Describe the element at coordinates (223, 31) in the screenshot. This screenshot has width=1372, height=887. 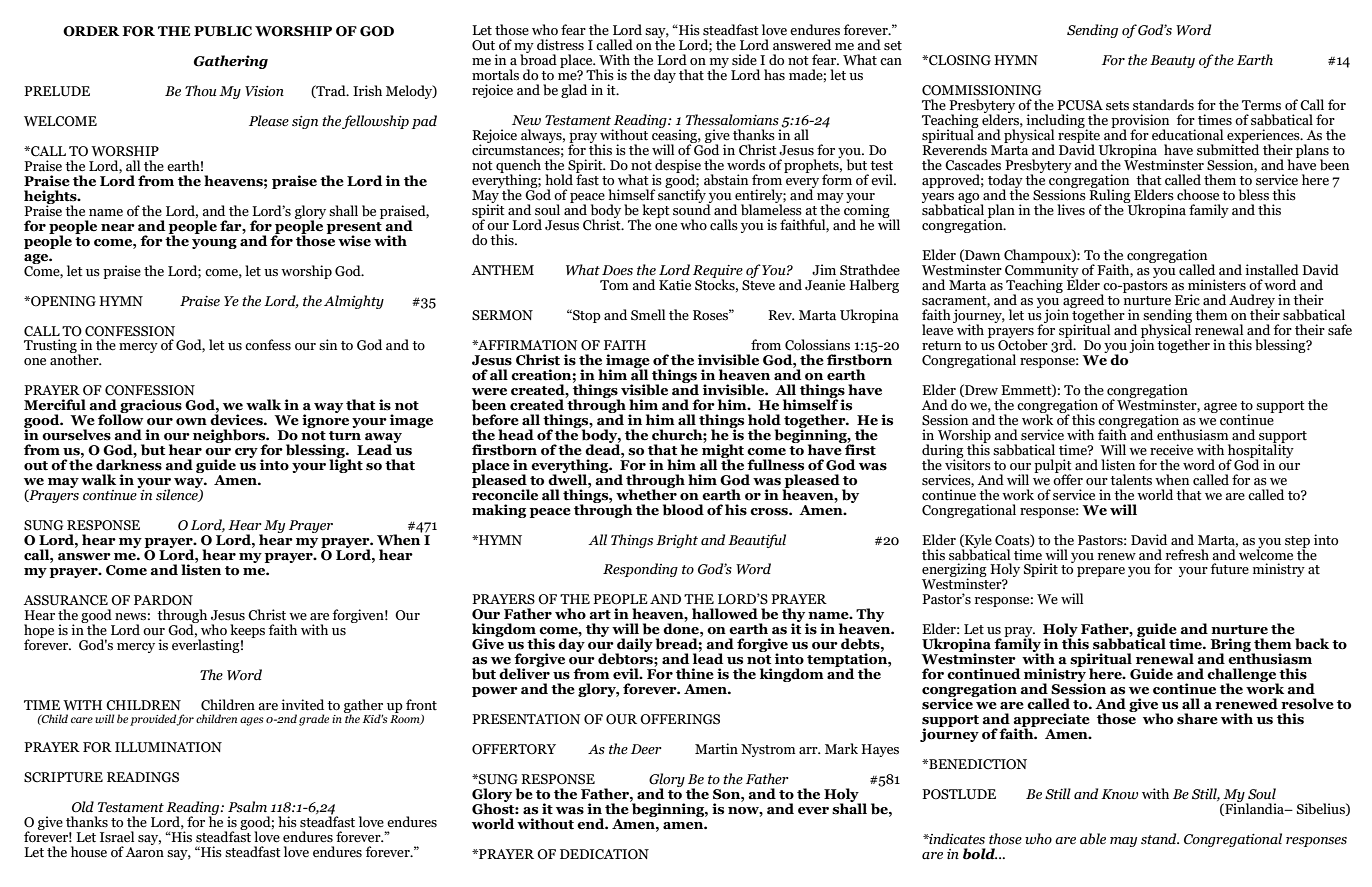
I see `PUBLIC` at that location.
